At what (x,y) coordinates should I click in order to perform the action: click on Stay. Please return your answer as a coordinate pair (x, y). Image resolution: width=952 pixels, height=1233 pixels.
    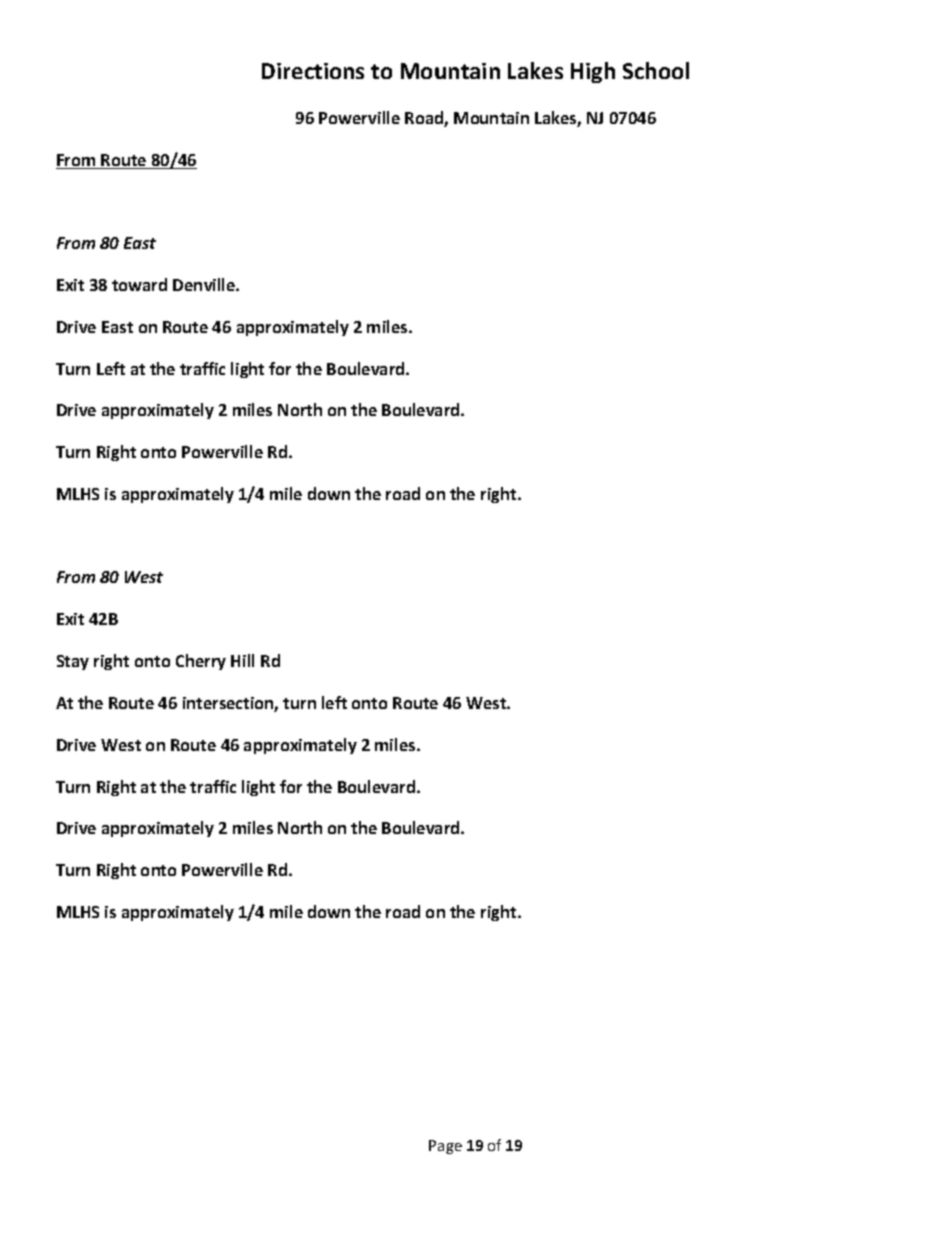
    Looking at the image, I should click on (73, 662).
